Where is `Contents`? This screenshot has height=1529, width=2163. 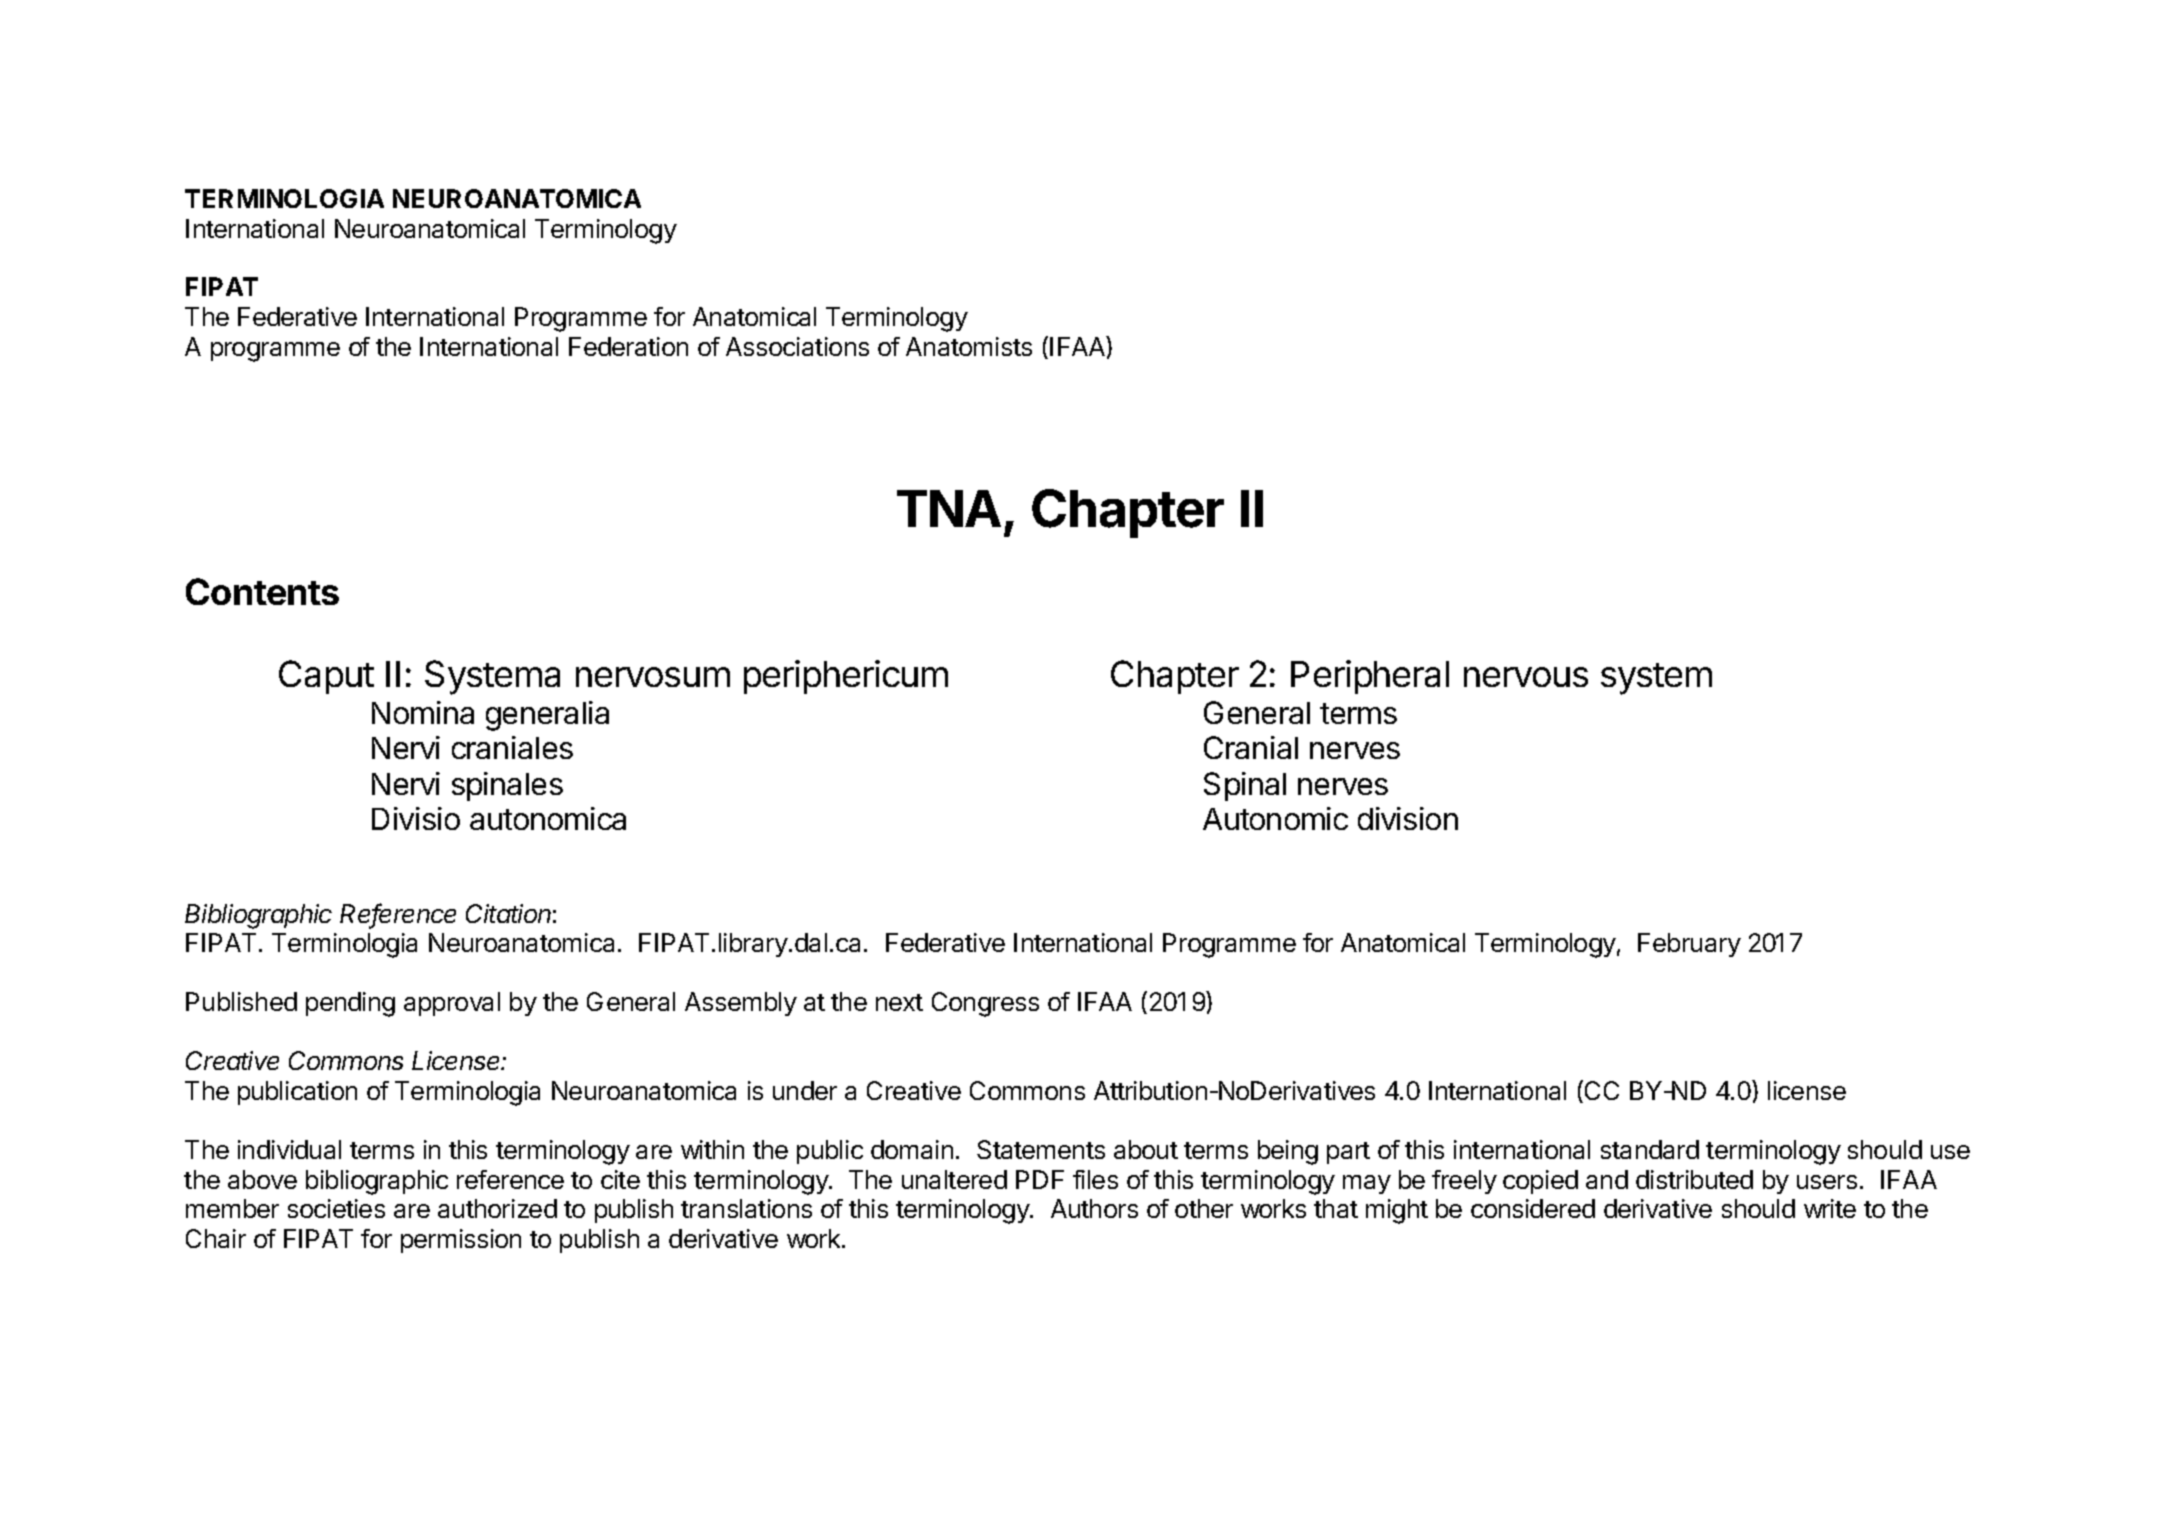
Contents is located at coordinates (262, 591).
